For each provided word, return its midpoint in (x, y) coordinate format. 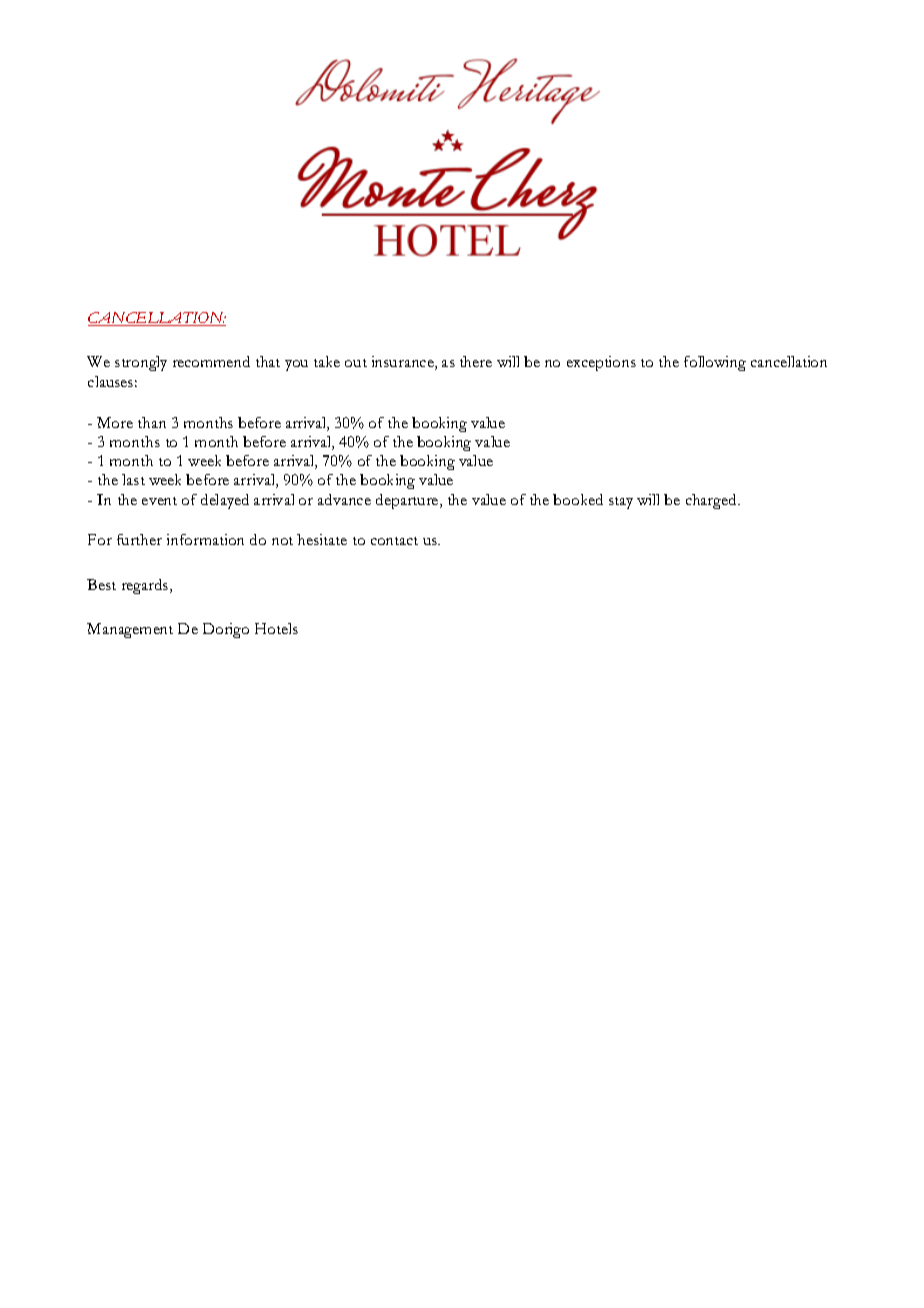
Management (130, 630)
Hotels (276, 628)
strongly (141, 363)
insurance (404, 363)
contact (394, 541)
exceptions (601, 363)
